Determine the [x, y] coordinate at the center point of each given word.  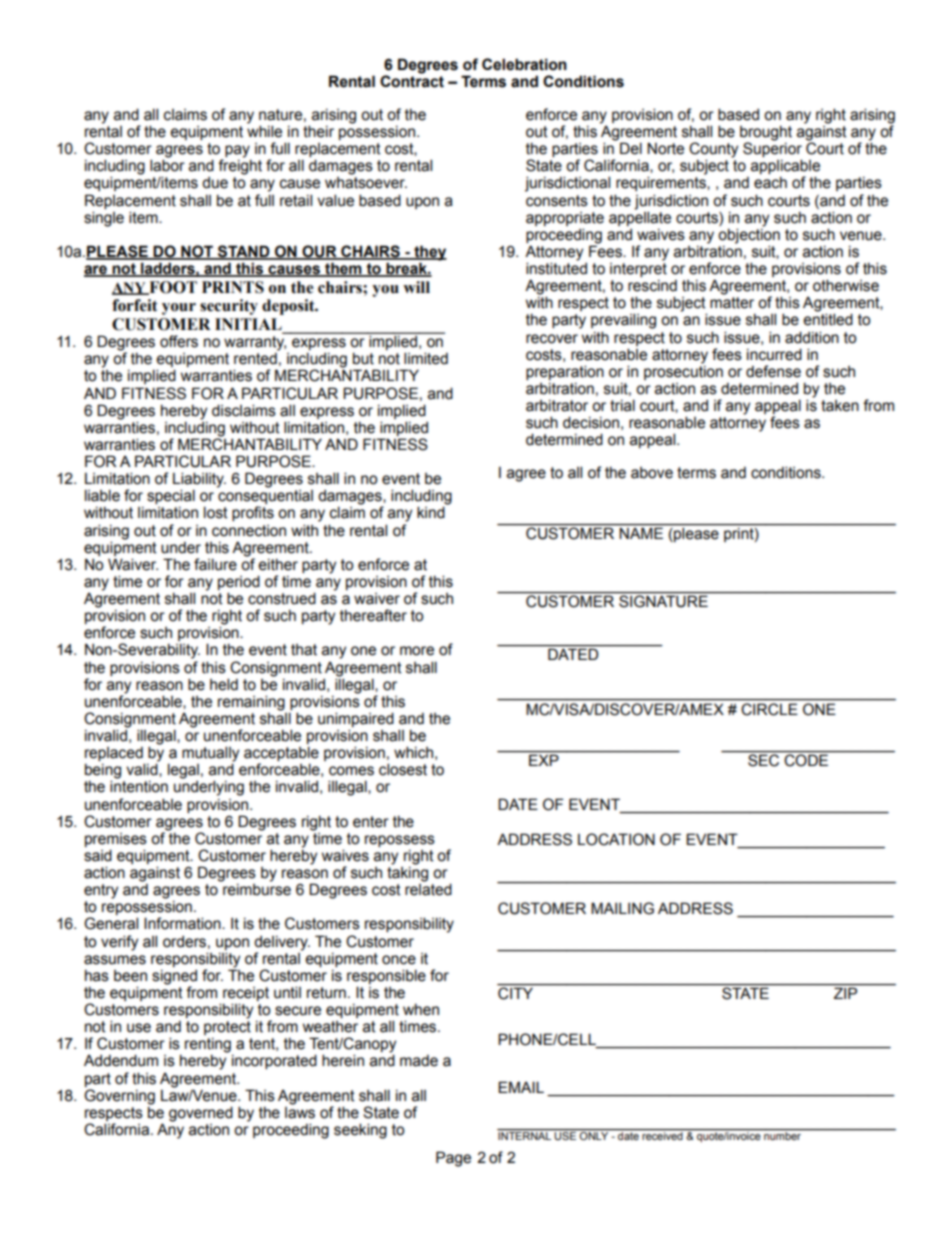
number [782, 1134]
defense [773, 371]
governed [201, 1114]
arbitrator [557, 406]
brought [766, 134]
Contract [412, 80]
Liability [199, 481]
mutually [210, 755]
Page [453, 1159]
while [264, 130]
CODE [805, 759]
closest [403, 769]
